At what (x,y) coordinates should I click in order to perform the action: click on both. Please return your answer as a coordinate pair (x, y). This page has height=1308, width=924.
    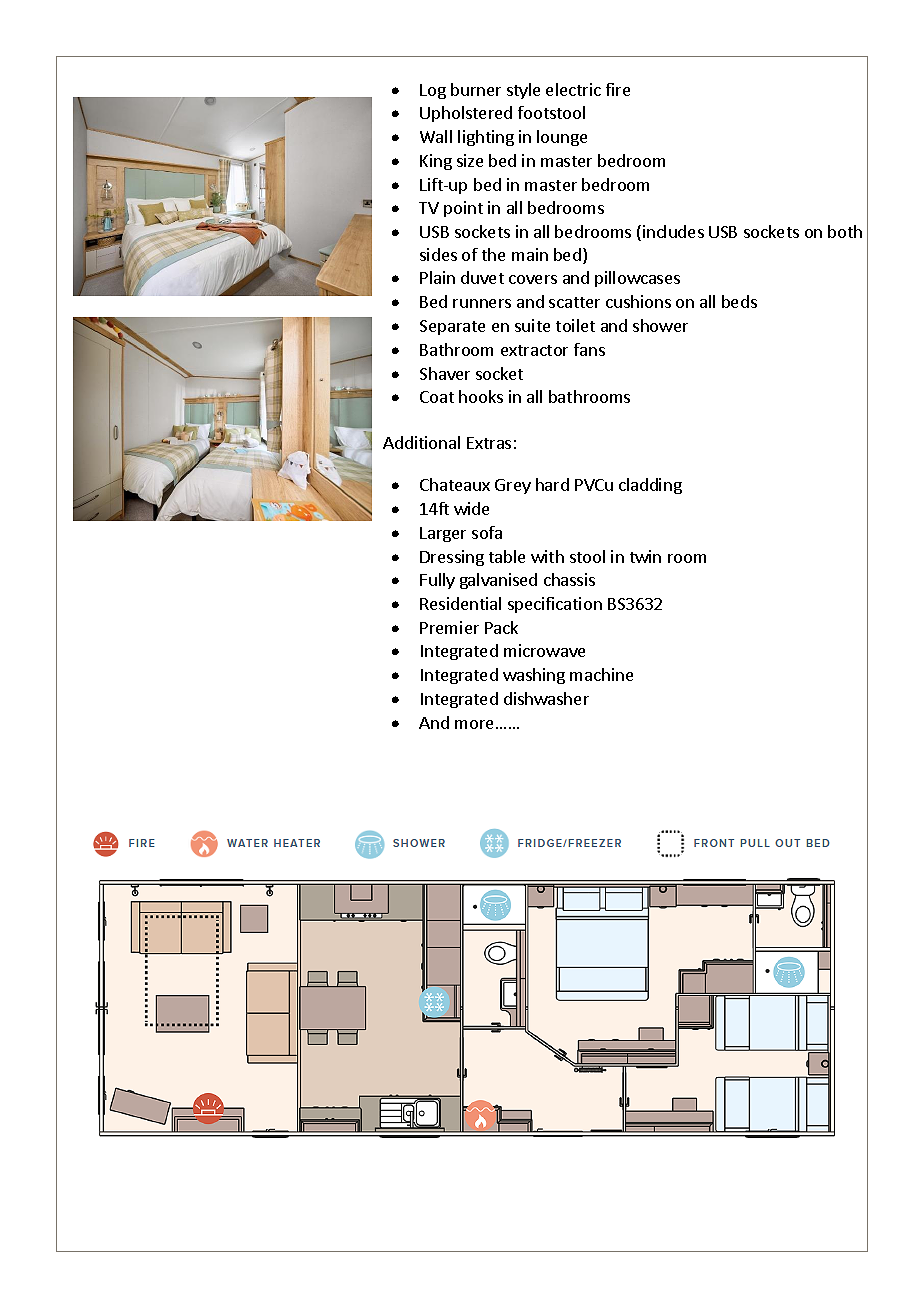
    Looking at the image, I should click on (845, 231).
